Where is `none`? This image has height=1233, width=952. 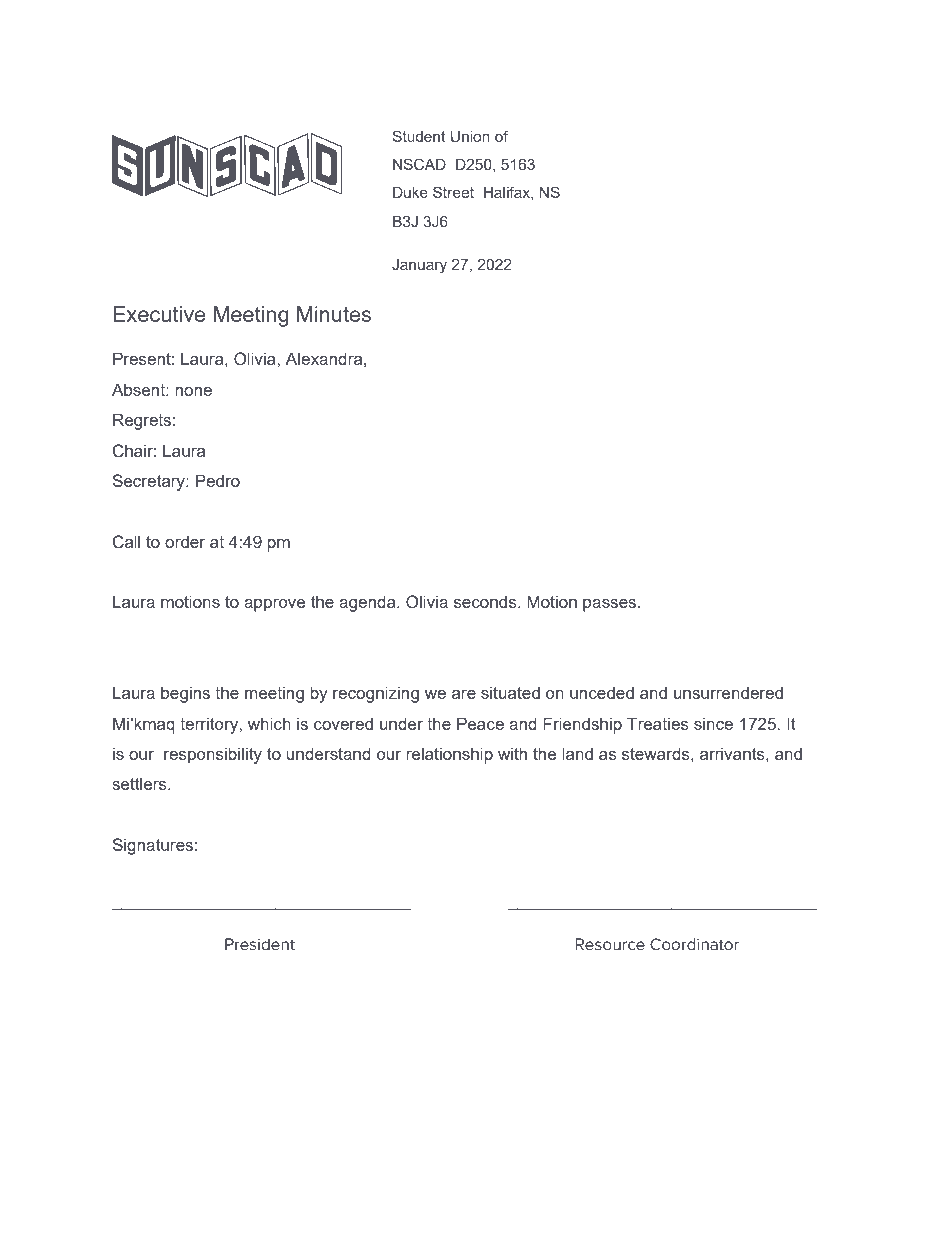
none is located at coordinates (193, 391).
